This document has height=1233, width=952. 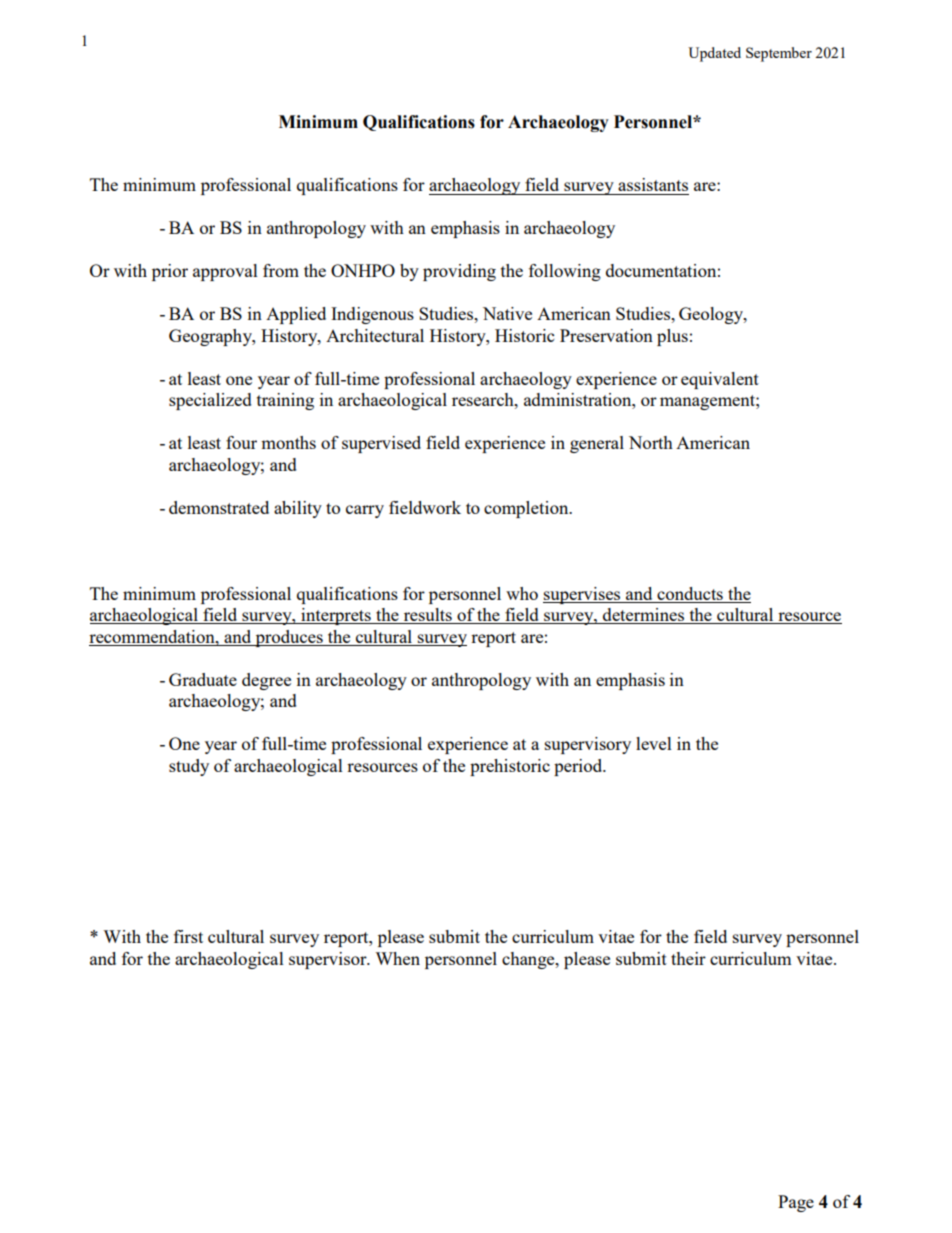 What do you see at coordinates (189, 767) in the document?
I see `study` at bounding box center [189, 767].
